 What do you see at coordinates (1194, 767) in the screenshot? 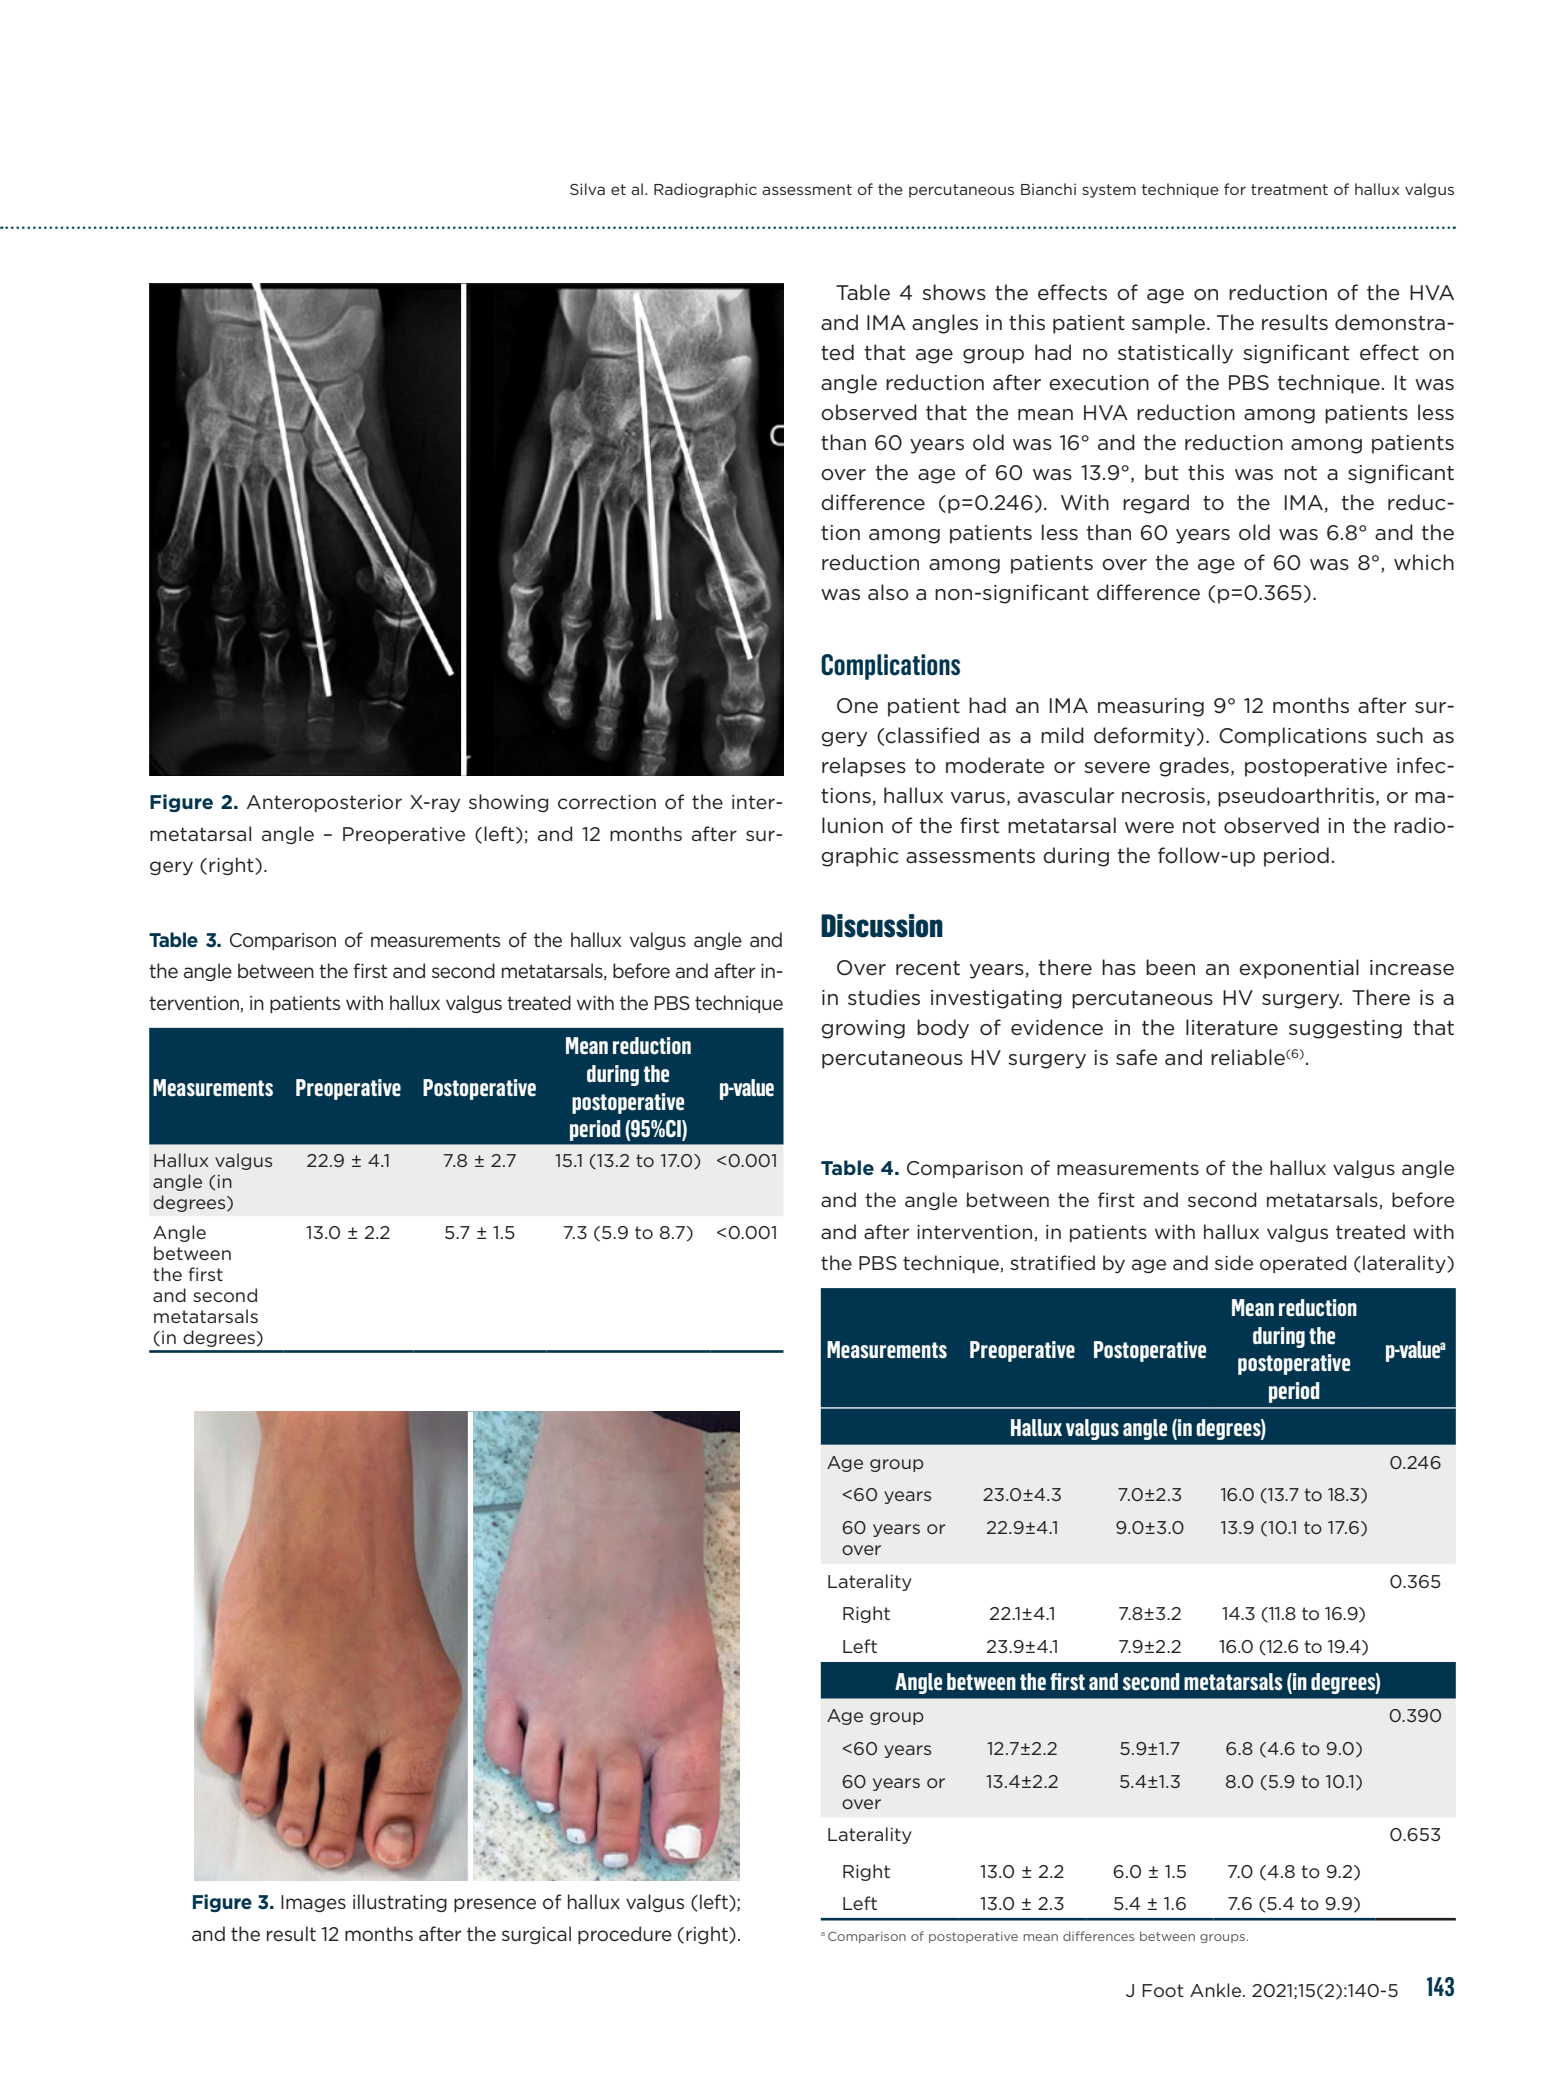
I see `grades` at bounding box center [1194, 767].
